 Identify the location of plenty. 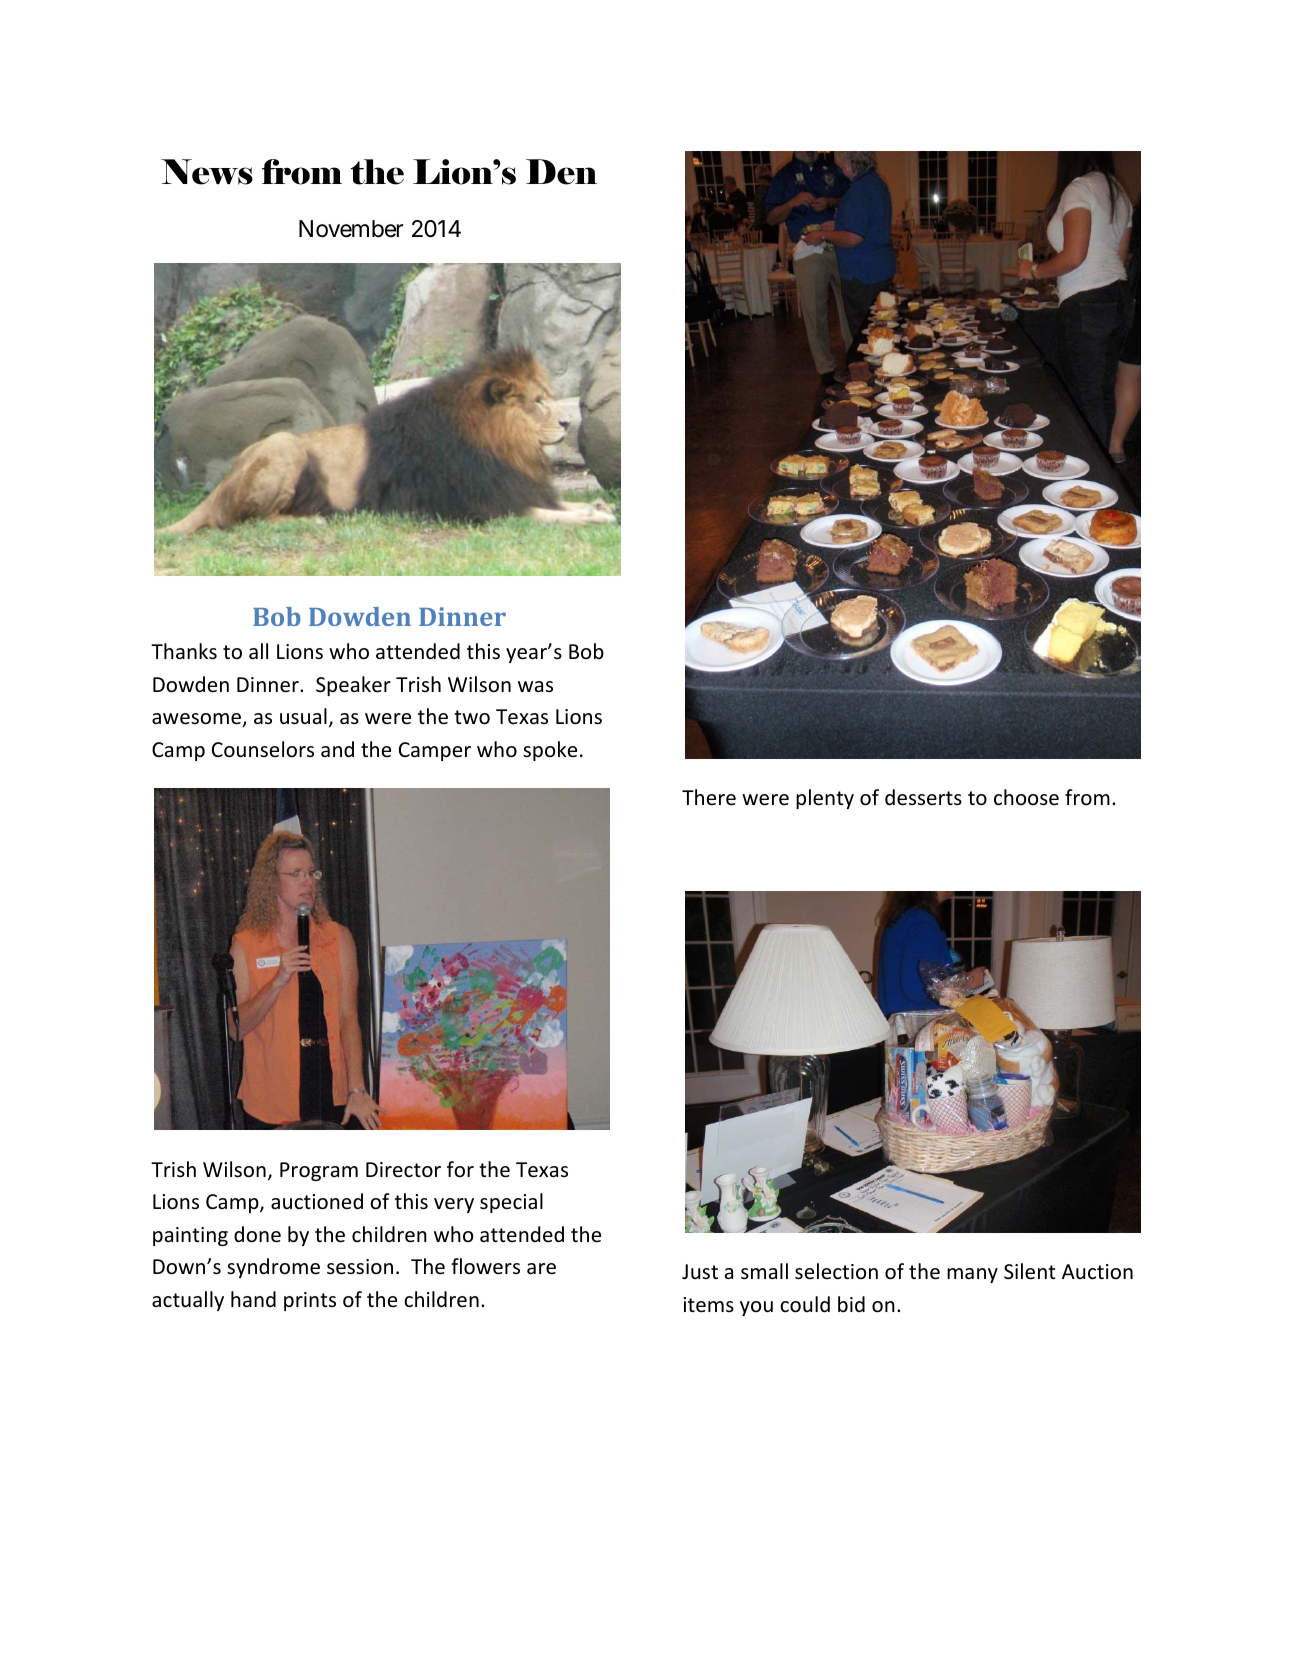
(825, 799).
